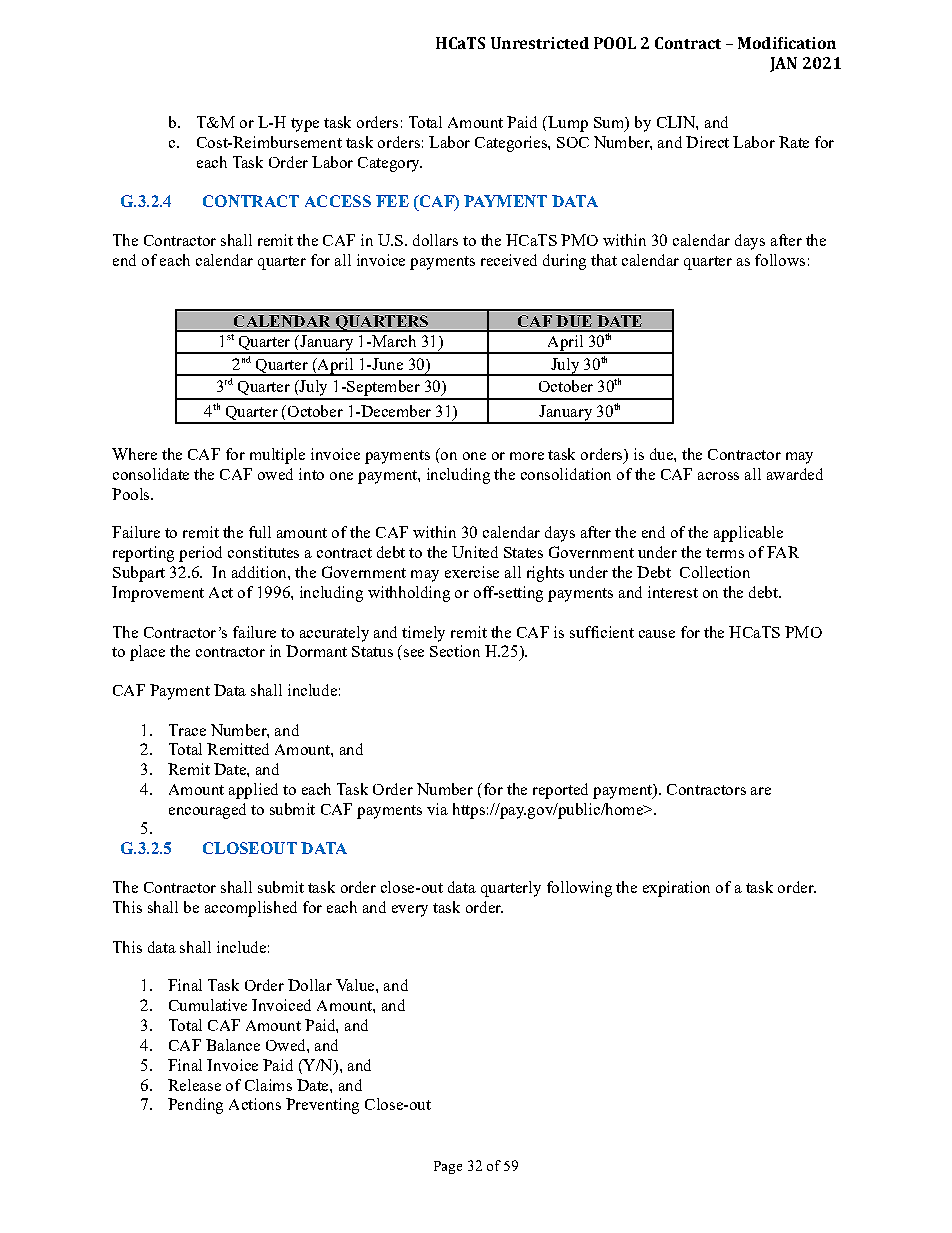  I want to click on encouraged, so click(207, 811).
